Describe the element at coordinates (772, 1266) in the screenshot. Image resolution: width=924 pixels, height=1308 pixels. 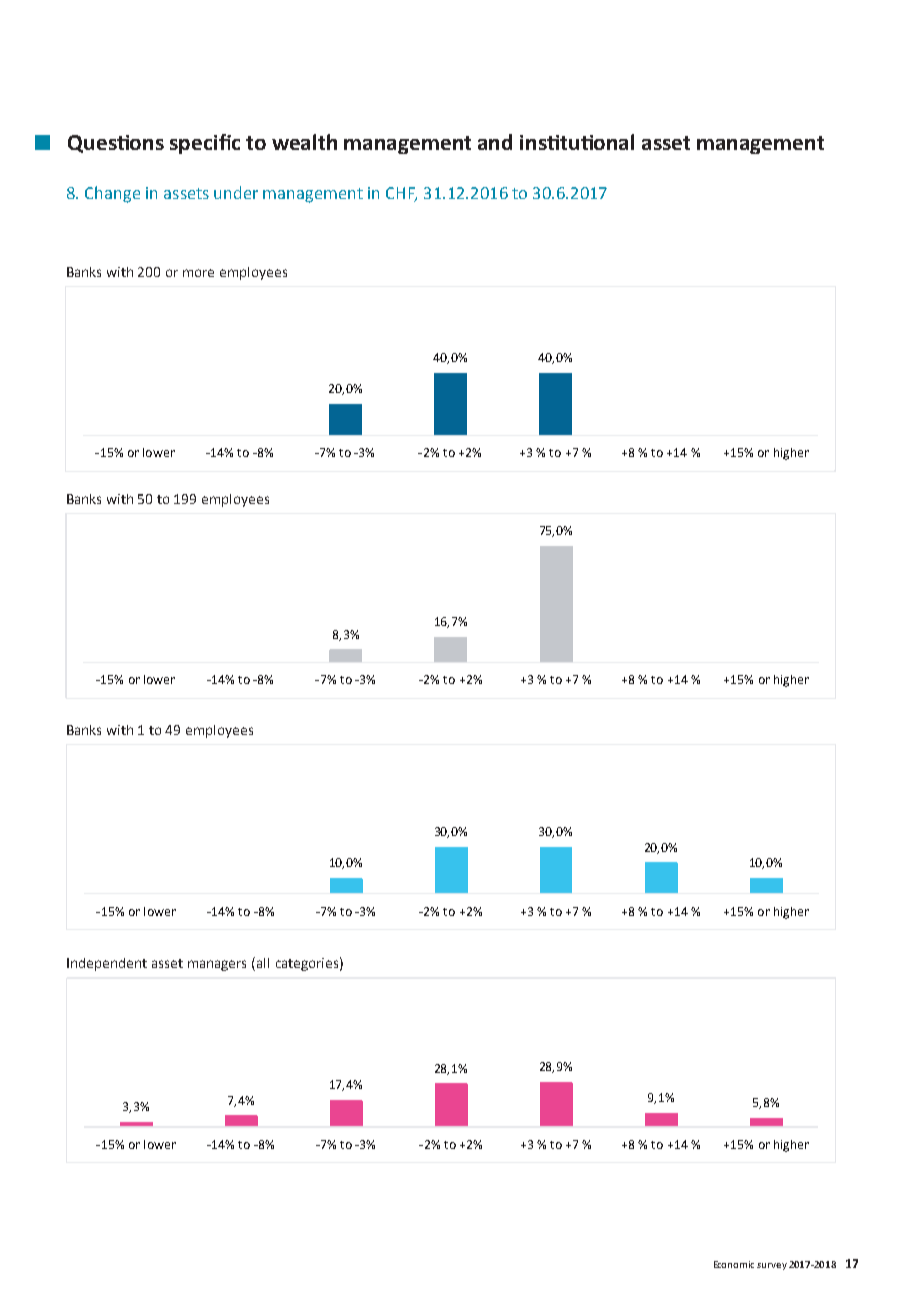
I see `survey` at that location.
